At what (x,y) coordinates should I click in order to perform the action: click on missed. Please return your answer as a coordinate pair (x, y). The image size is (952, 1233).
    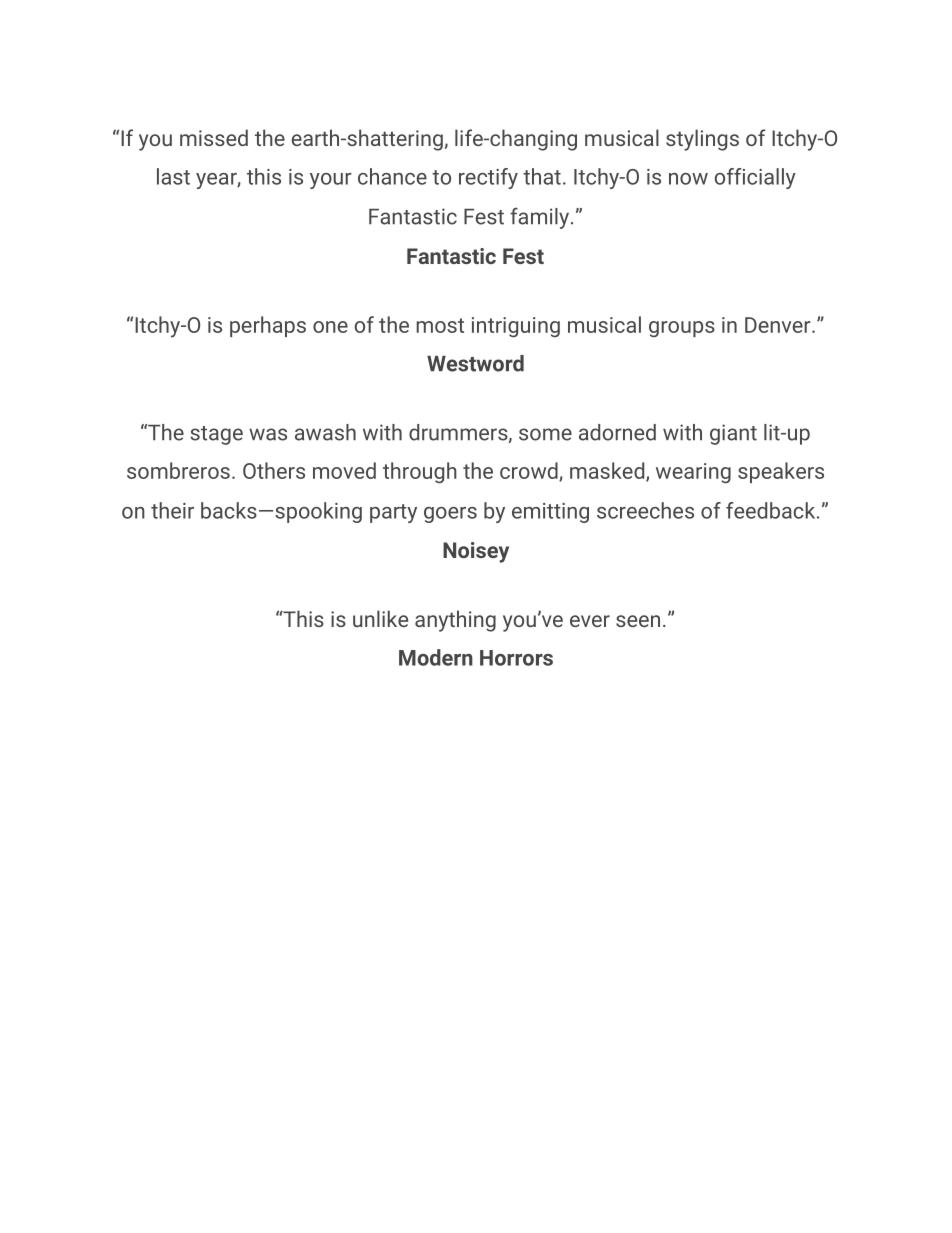
    Looking at the image, I should click on (214, 137).
